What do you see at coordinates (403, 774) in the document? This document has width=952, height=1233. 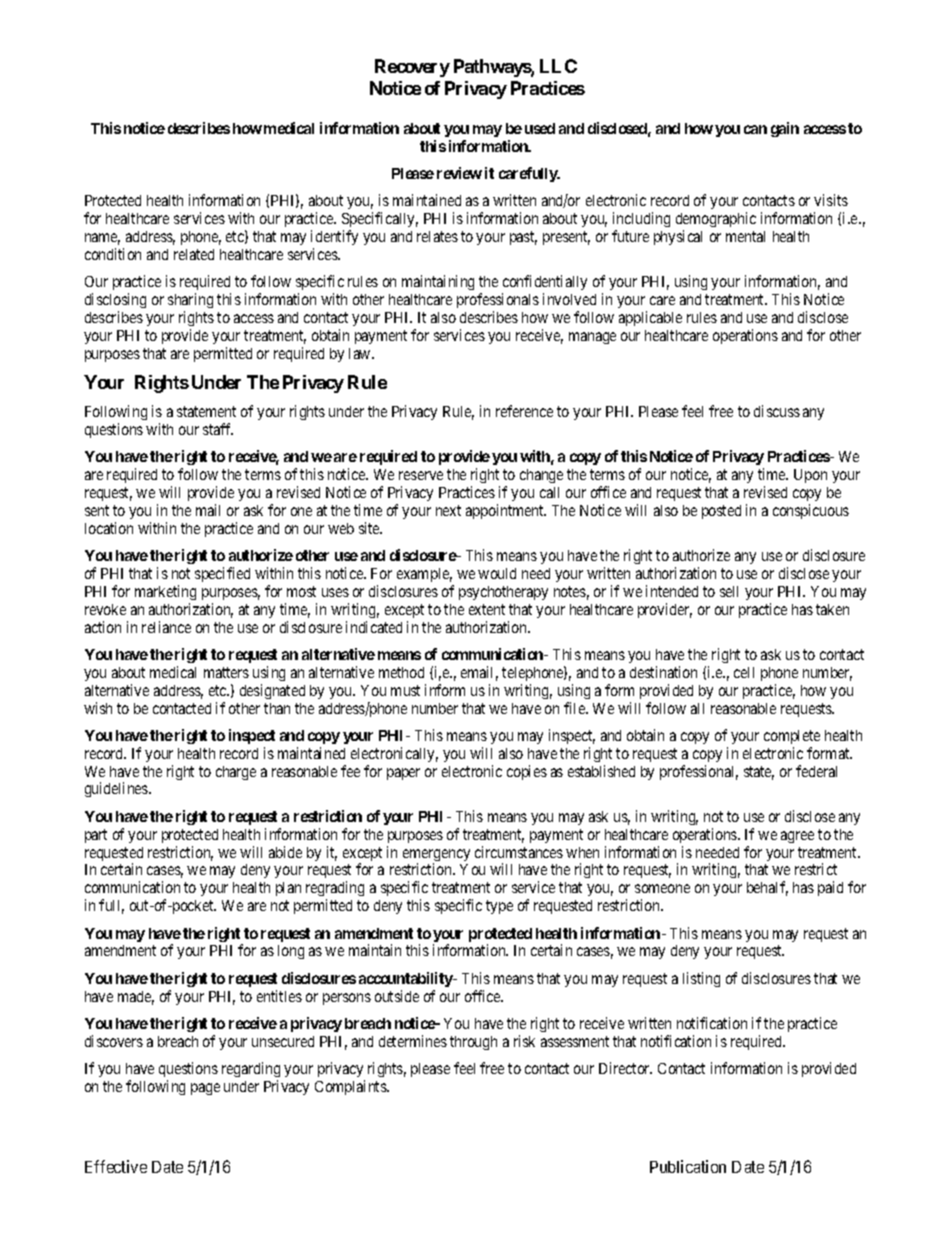 I see `paper` at bounding box center [403, 774].
